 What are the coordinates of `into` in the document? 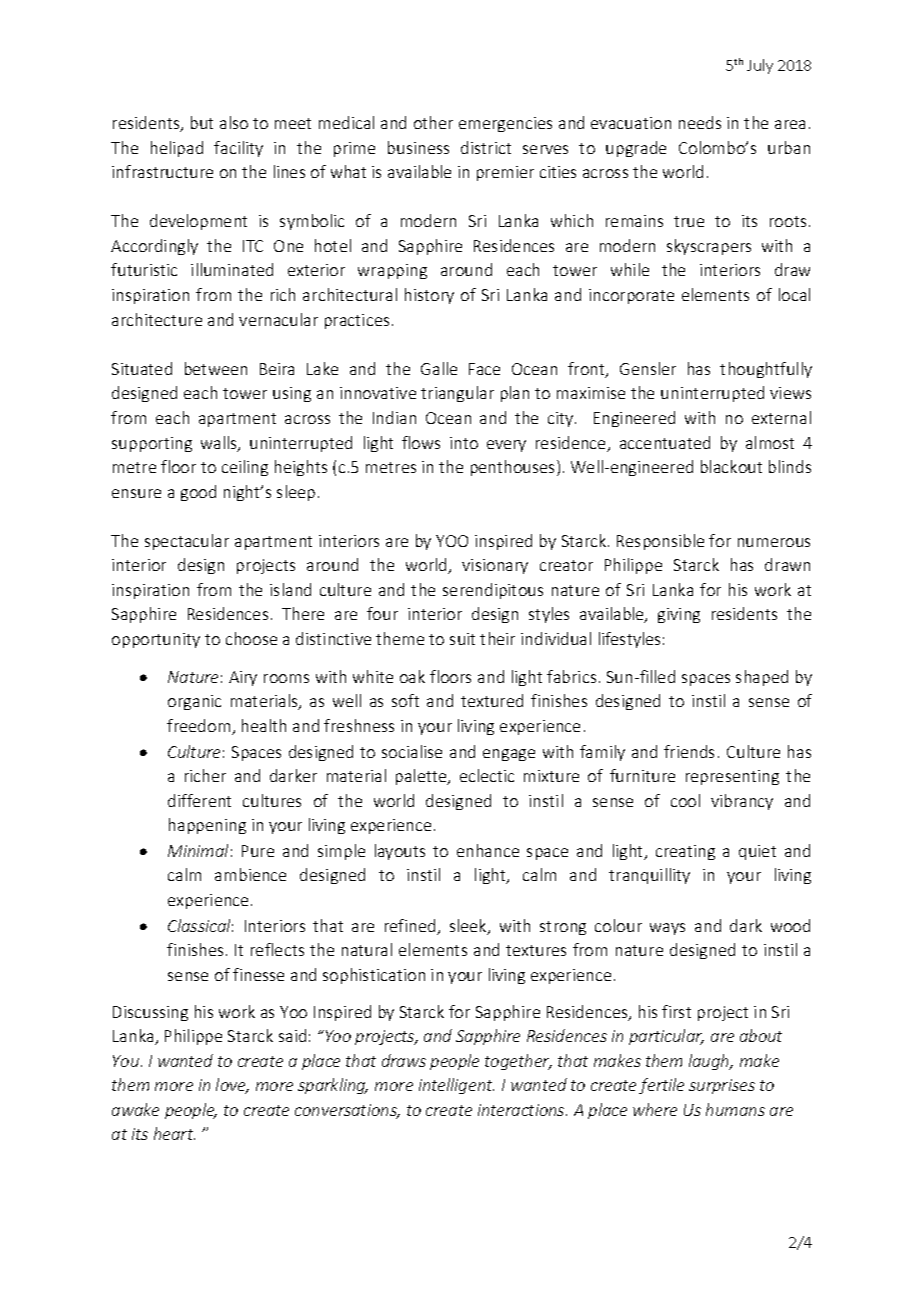 It's located at (464, 443).
